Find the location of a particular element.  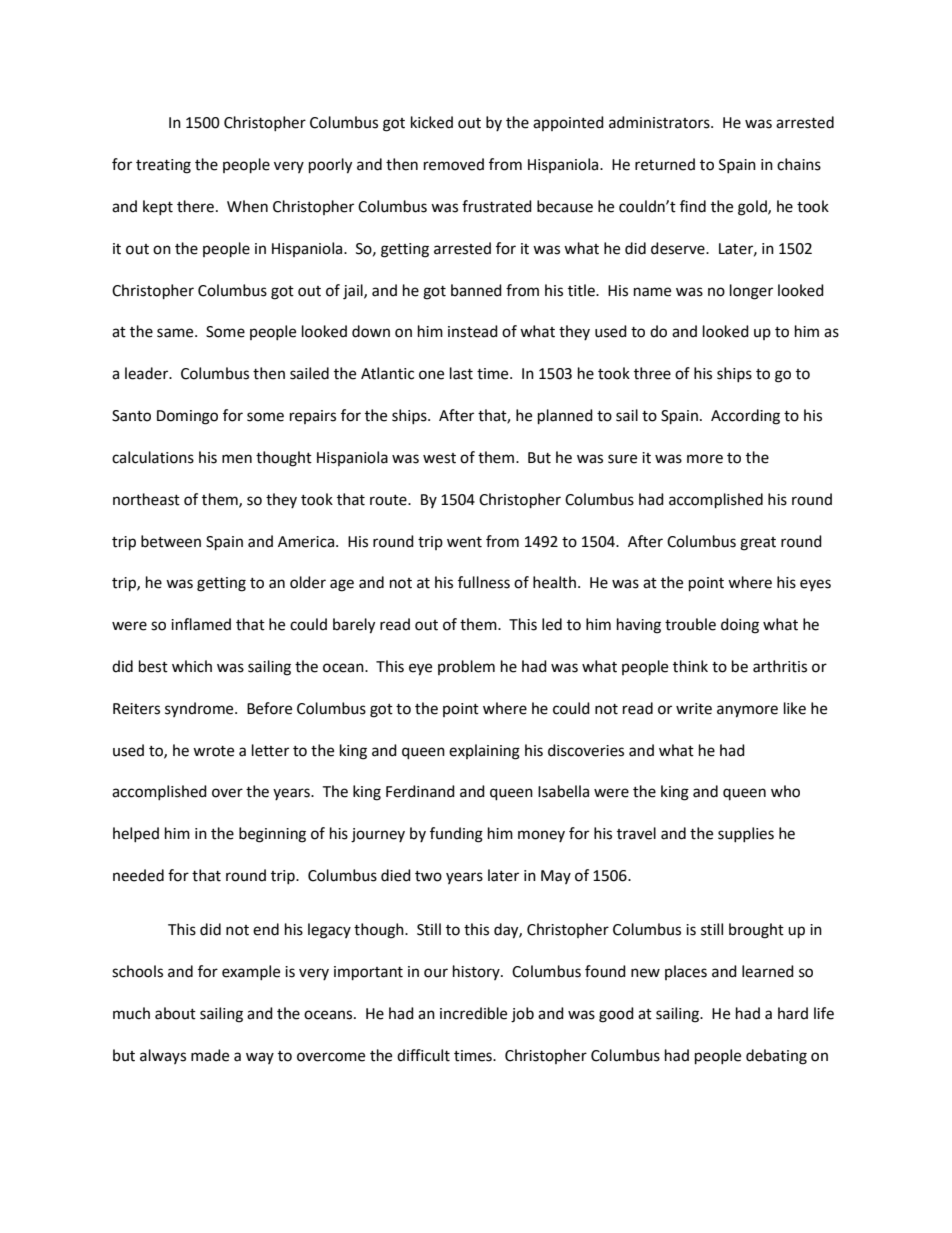

made is located at coordinates (210, 1055).
